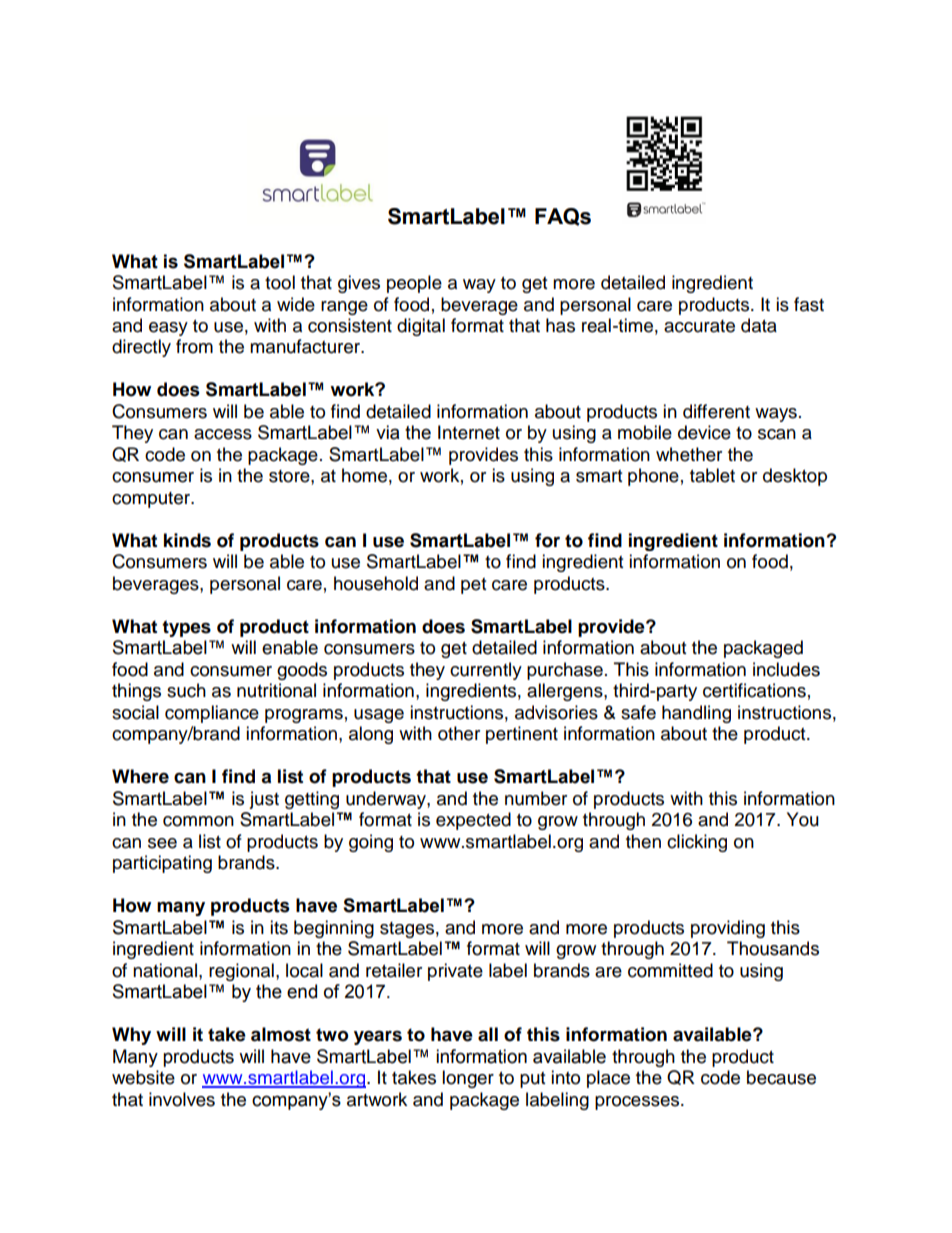 The width and height of the screenshot is (952, 1233). Describe the element at coordinates (699, 326) in the screenshot. I see `accurate` at that location.
